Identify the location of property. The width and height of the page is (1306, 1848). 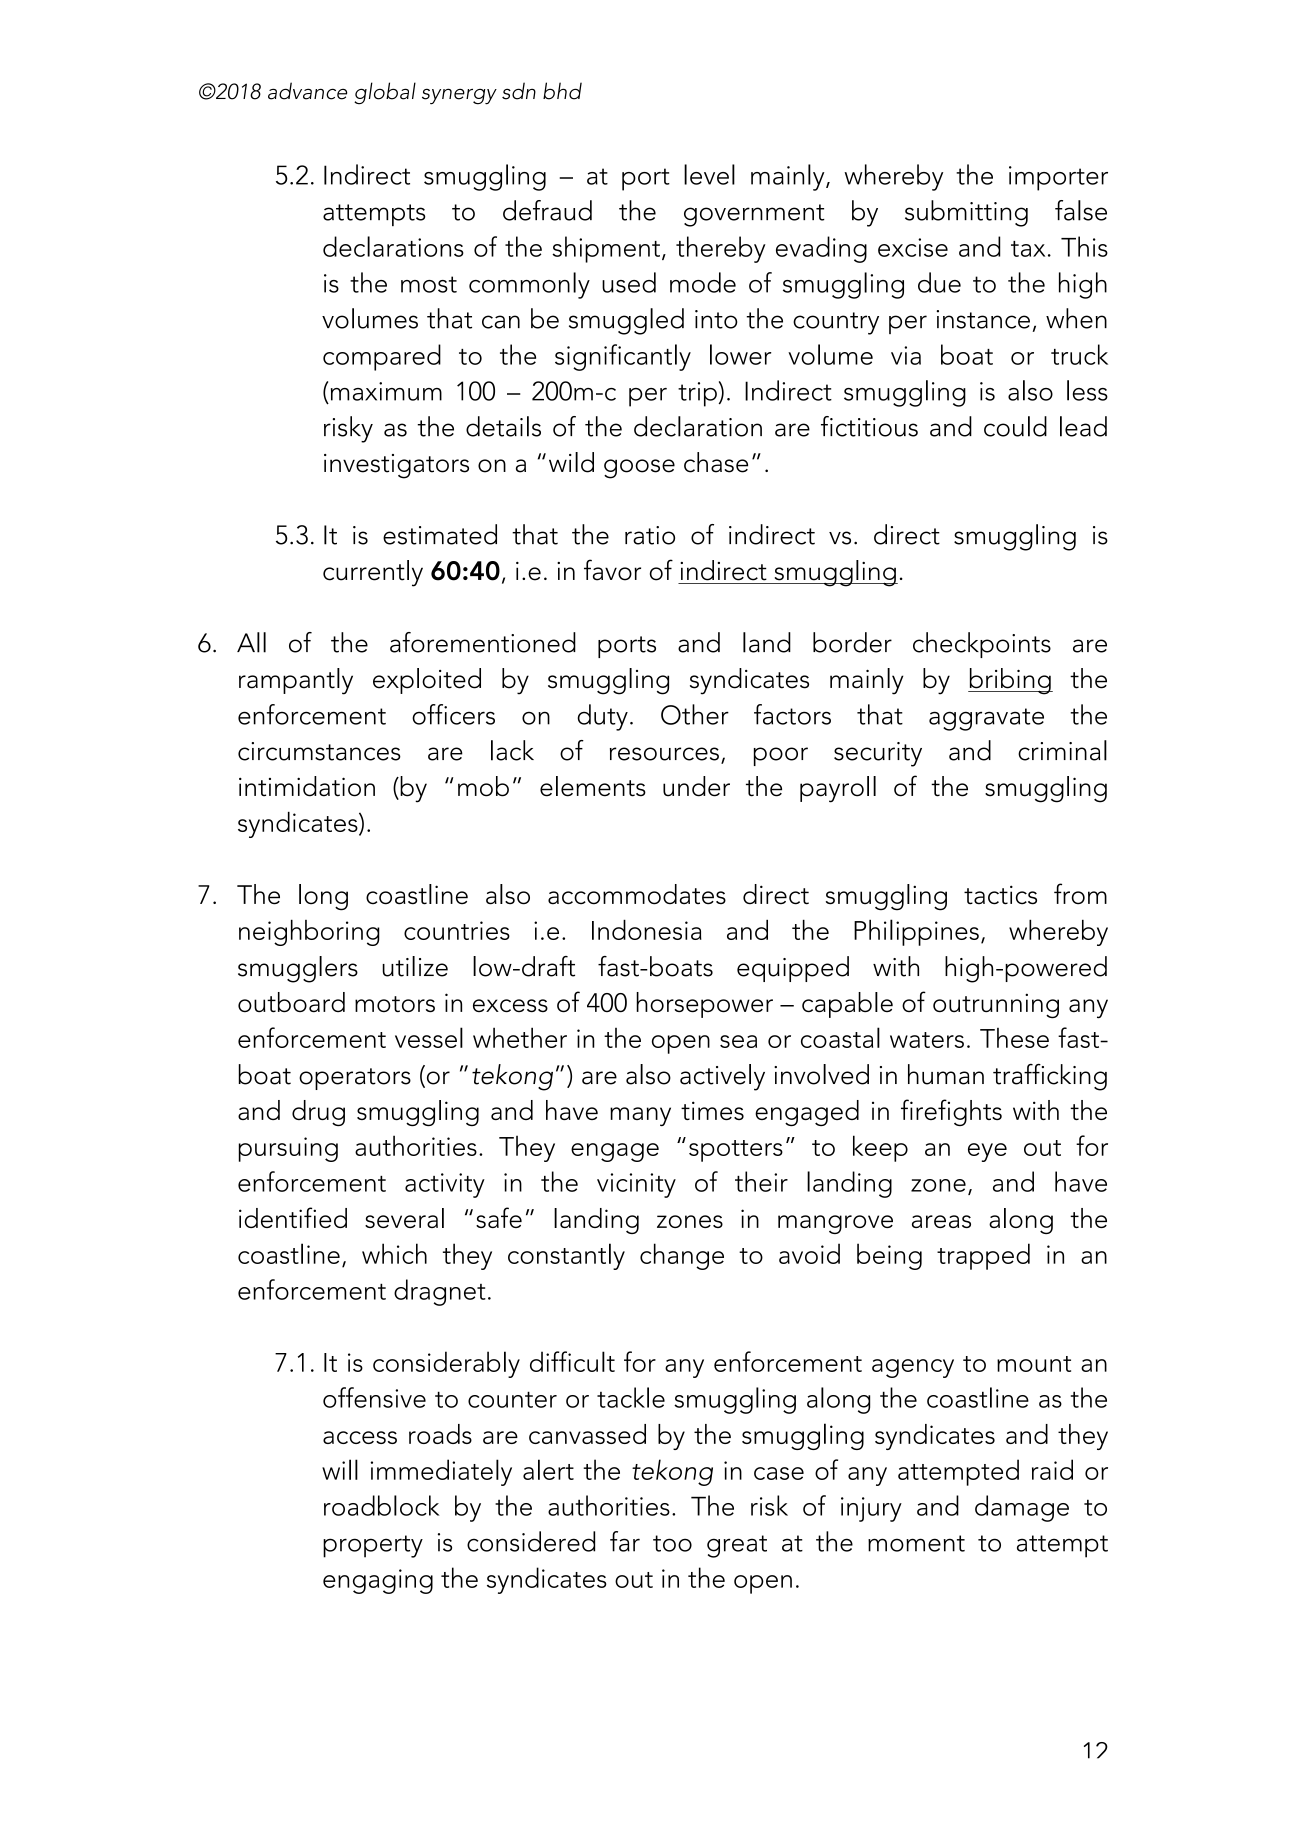
(373, 1546).
